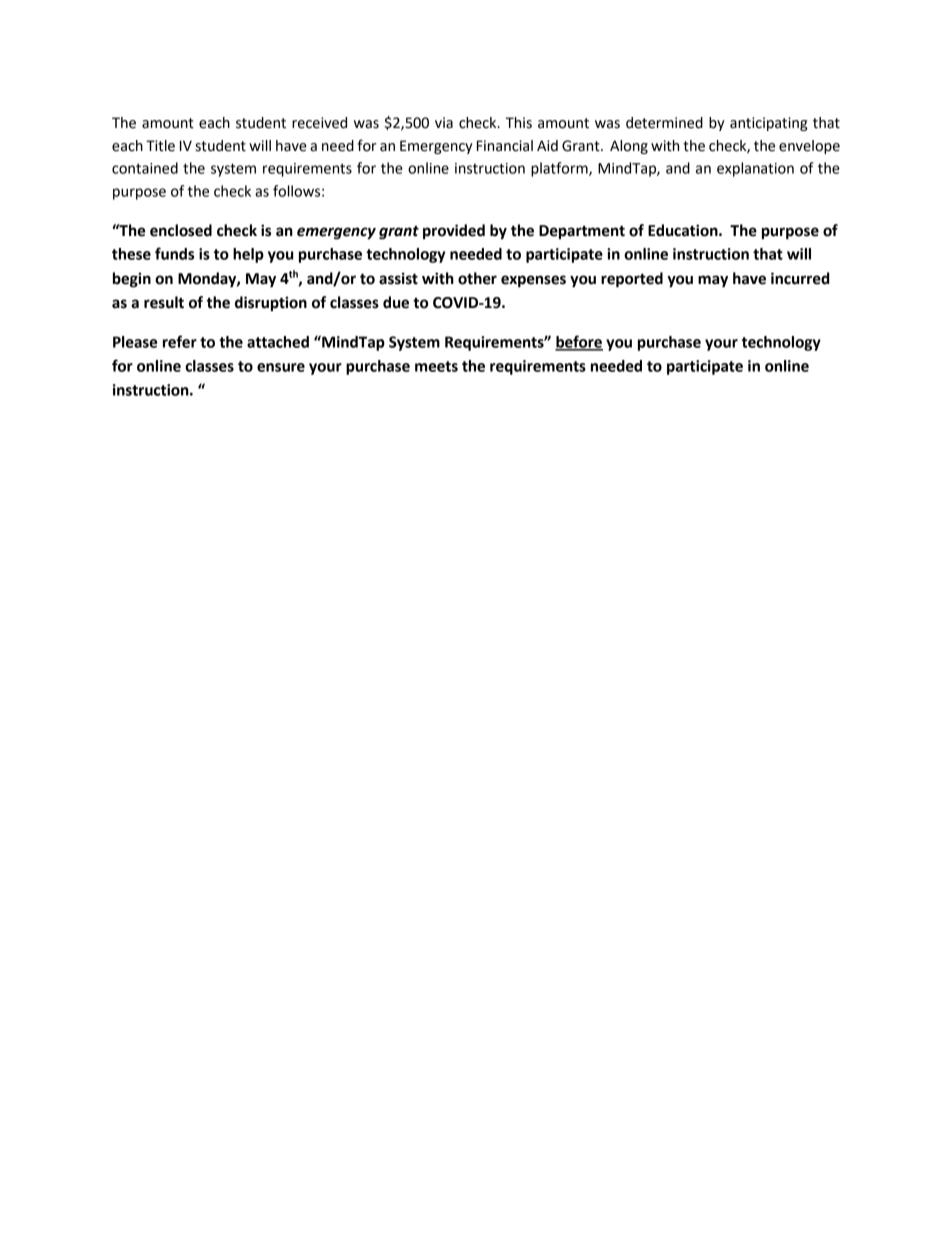  I want to click on funds, so click(174, 253).
